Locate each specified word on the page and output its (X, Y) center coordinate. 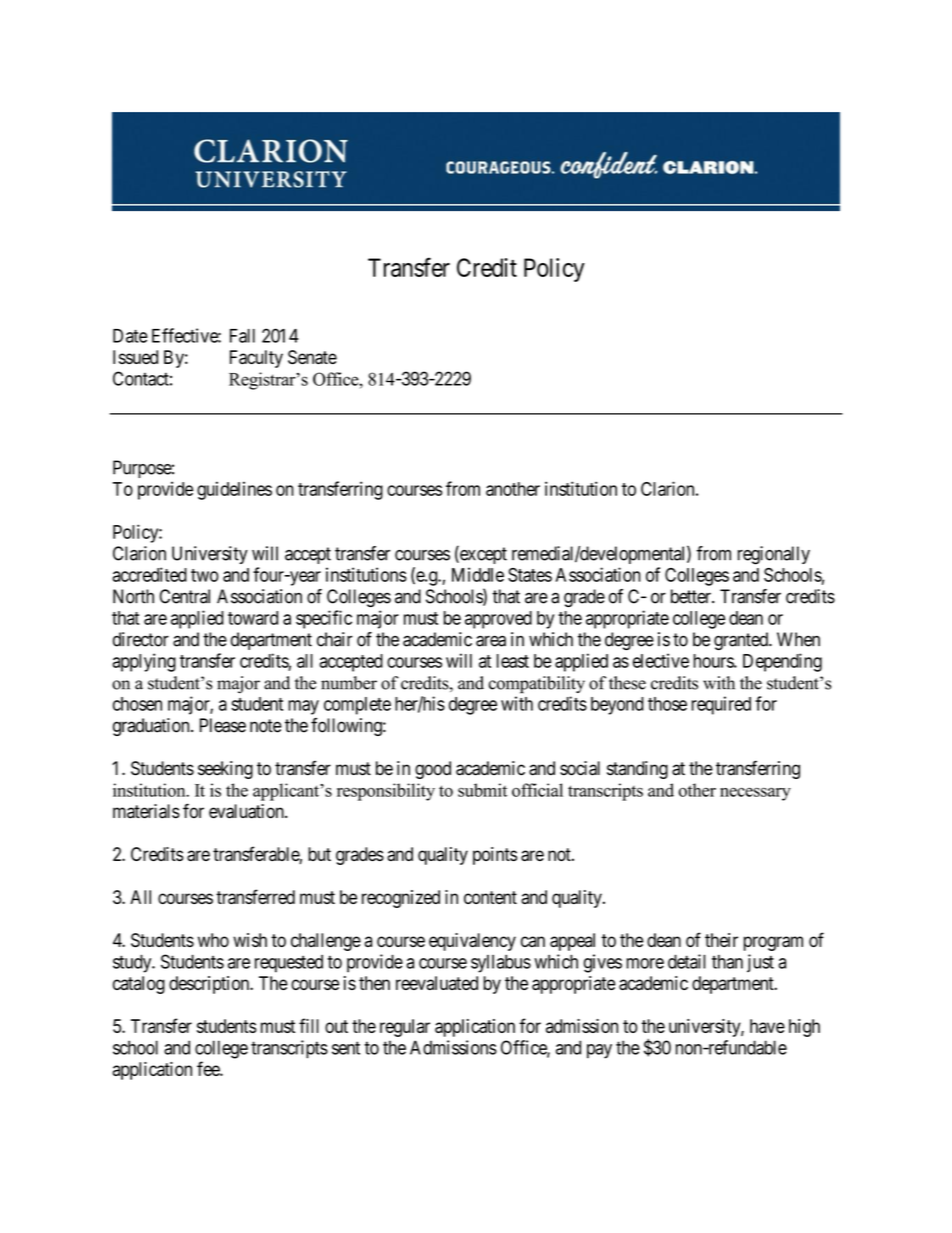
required (721, 705)
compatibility (537, 685)
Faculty (256, 359)
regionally (774, 555)
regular (405, 1028)
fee (209, 1068)
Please (223, 725)
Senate (312, 357)
